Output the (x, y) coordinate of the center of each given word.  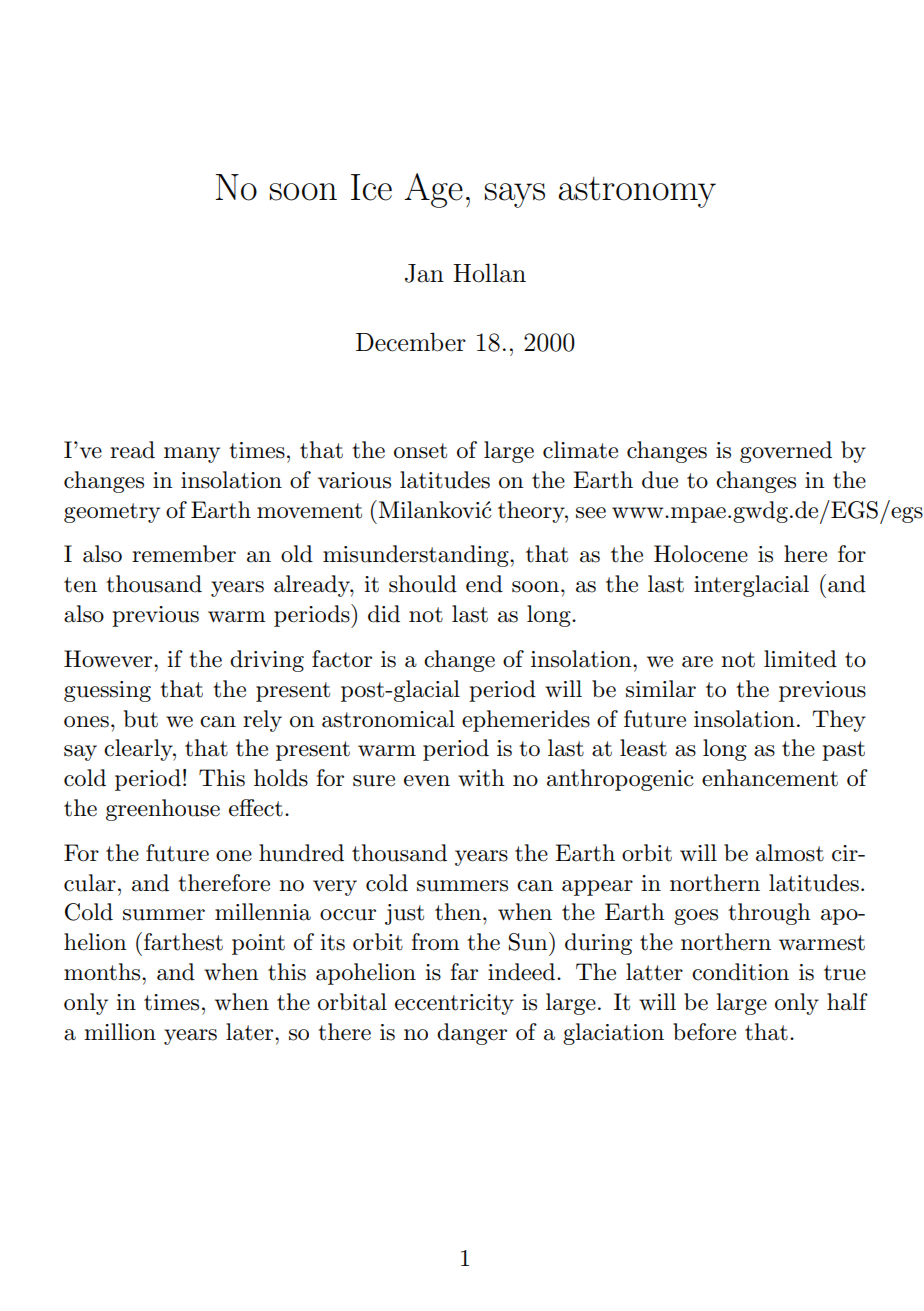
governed (786, 452)
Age (433, 190)
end (484, 584)
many (192, 455)
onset (420, 451)
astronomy (637, 192)
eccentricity (454, 1004)
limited (800, 659)
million (120, 1032)
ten (80, 585)
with (481, 778)
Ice (371, 187)
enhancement (770, 778)
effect (256, 808)
